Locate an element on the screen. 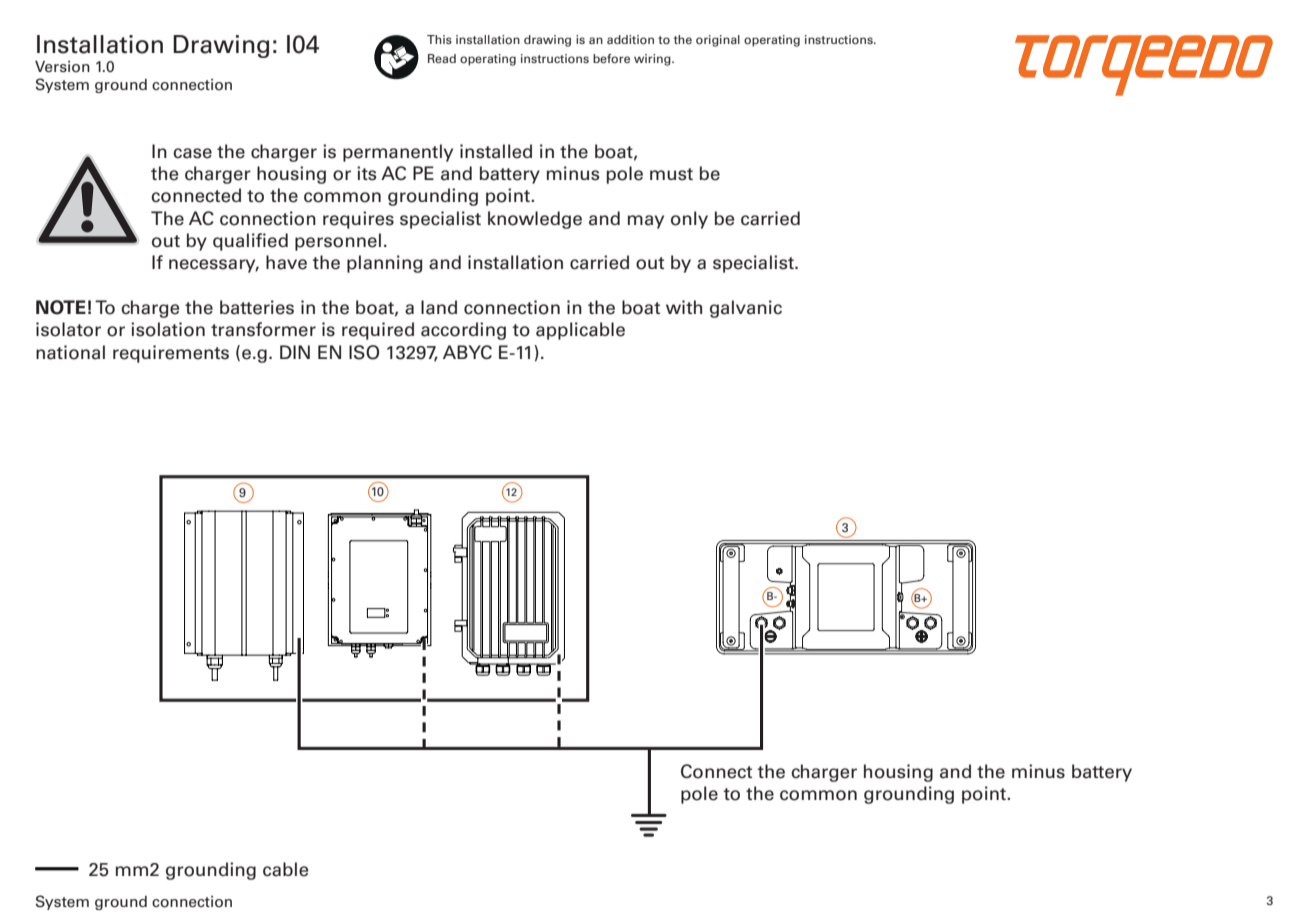 The height and width of the screenshot is (924, 1308). personnel is located at coordinates (338, 242).
